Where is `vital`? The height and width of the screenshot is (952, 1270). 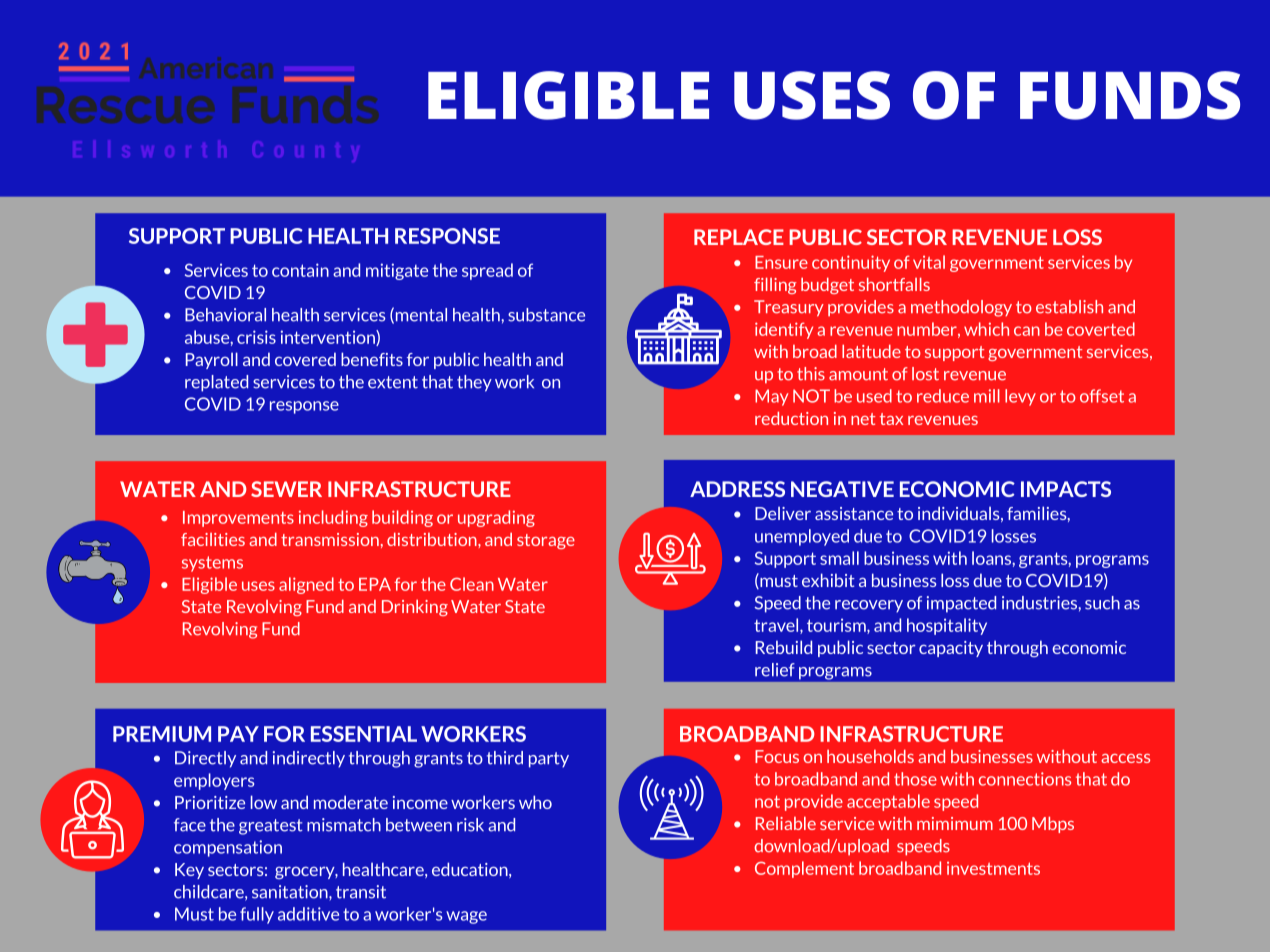
vital is located at coordinates (929, 262).
